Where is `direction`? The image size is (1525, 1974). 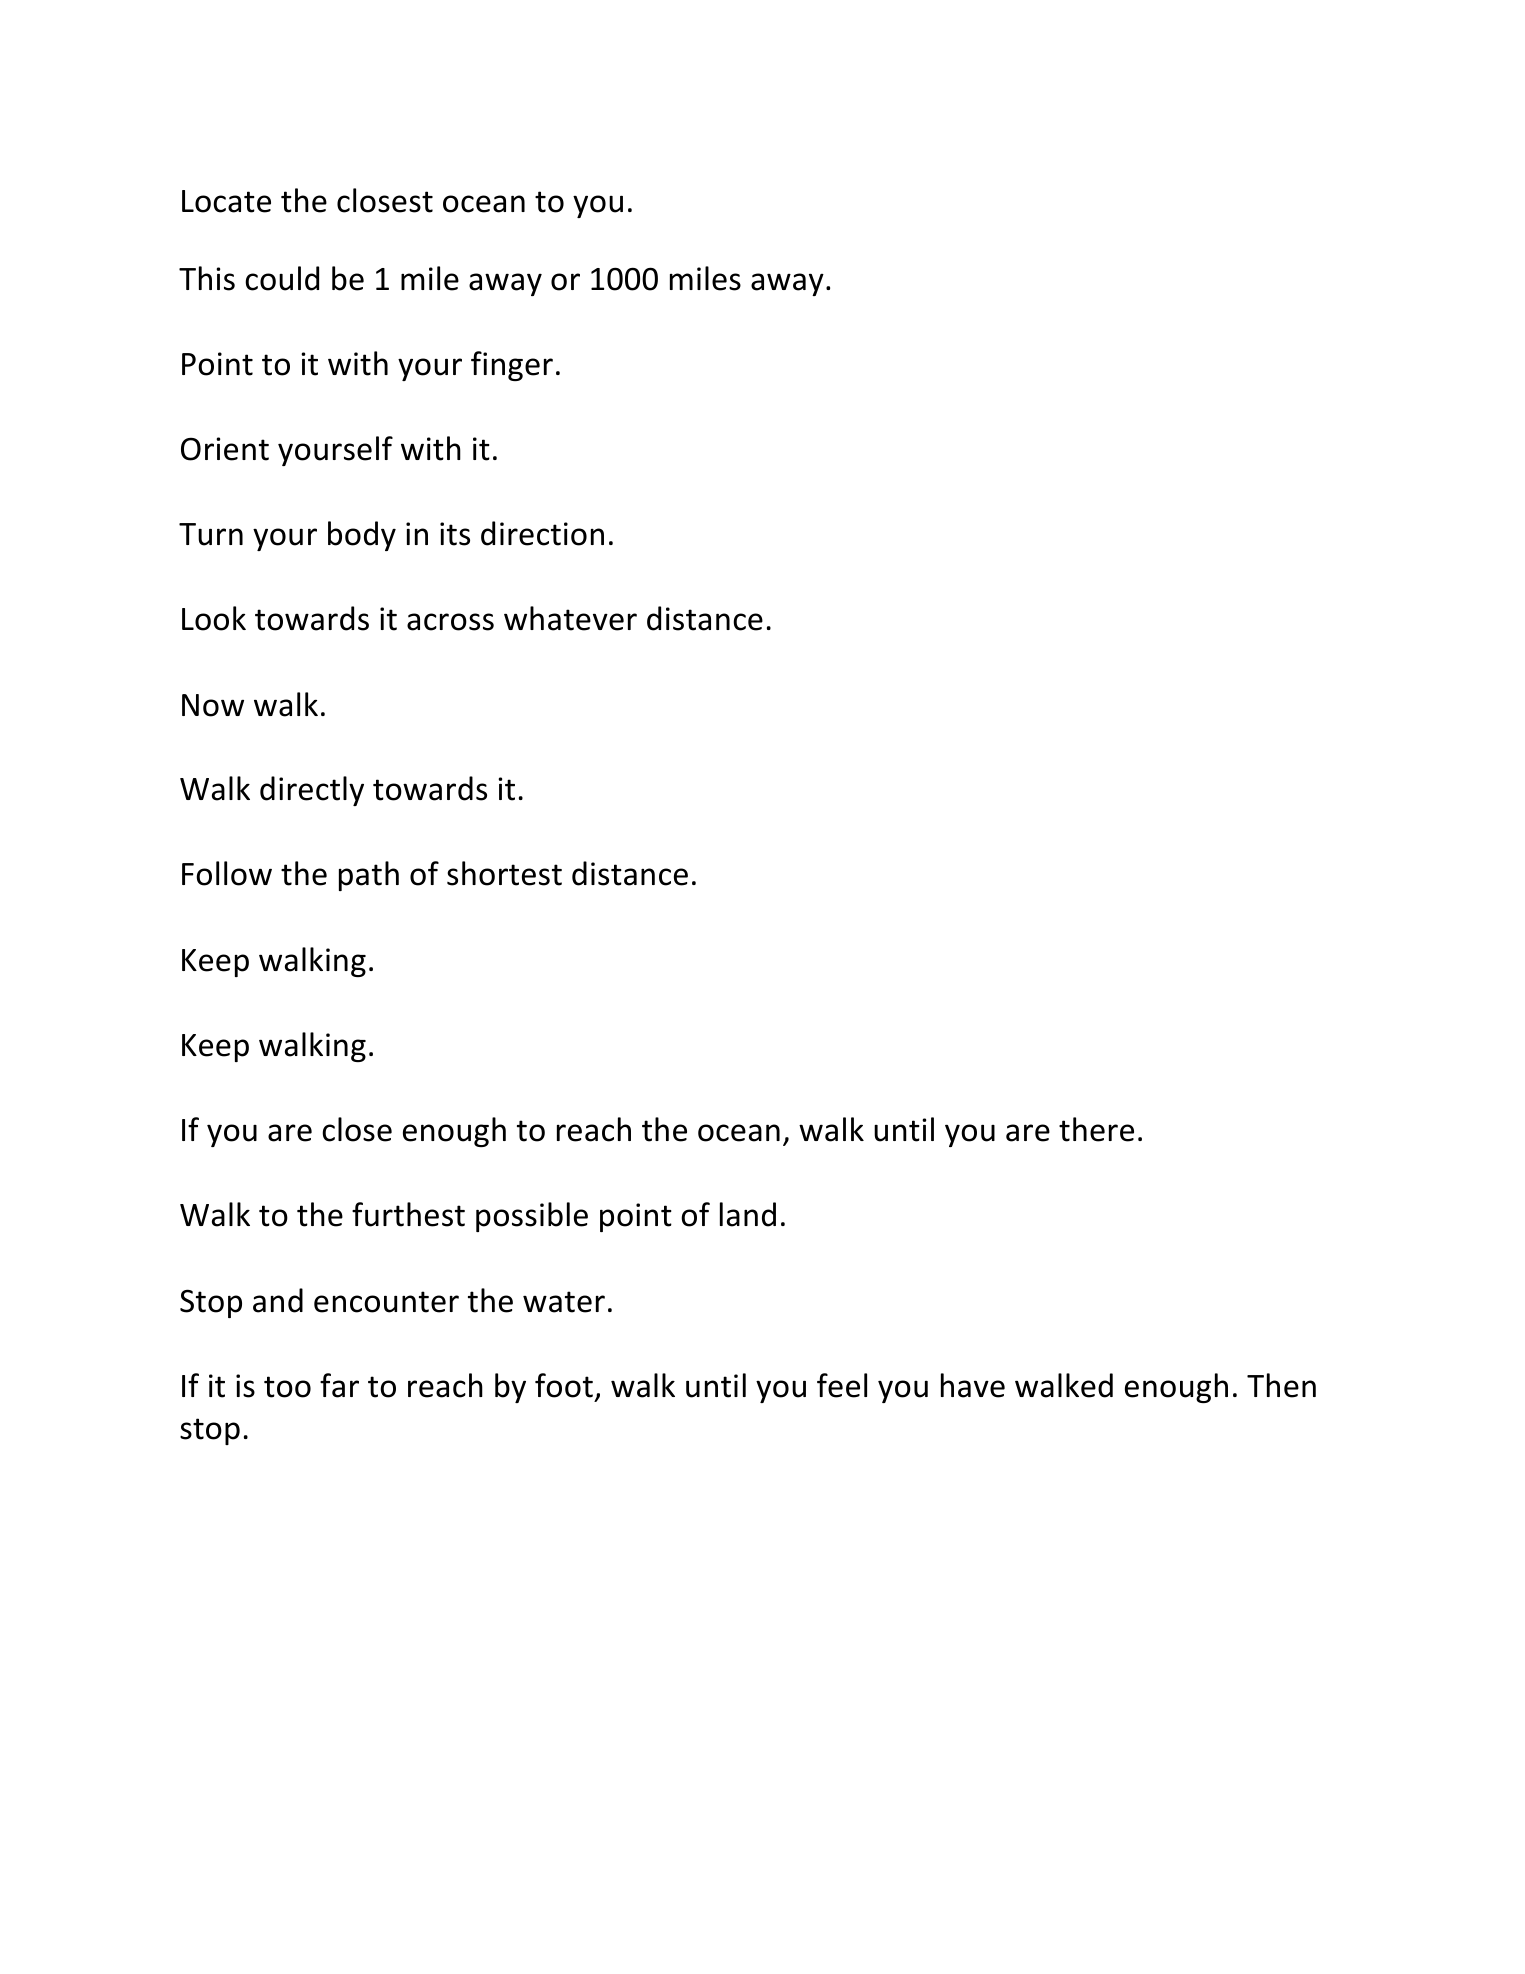 direction is located at coordinates (542, 533).
